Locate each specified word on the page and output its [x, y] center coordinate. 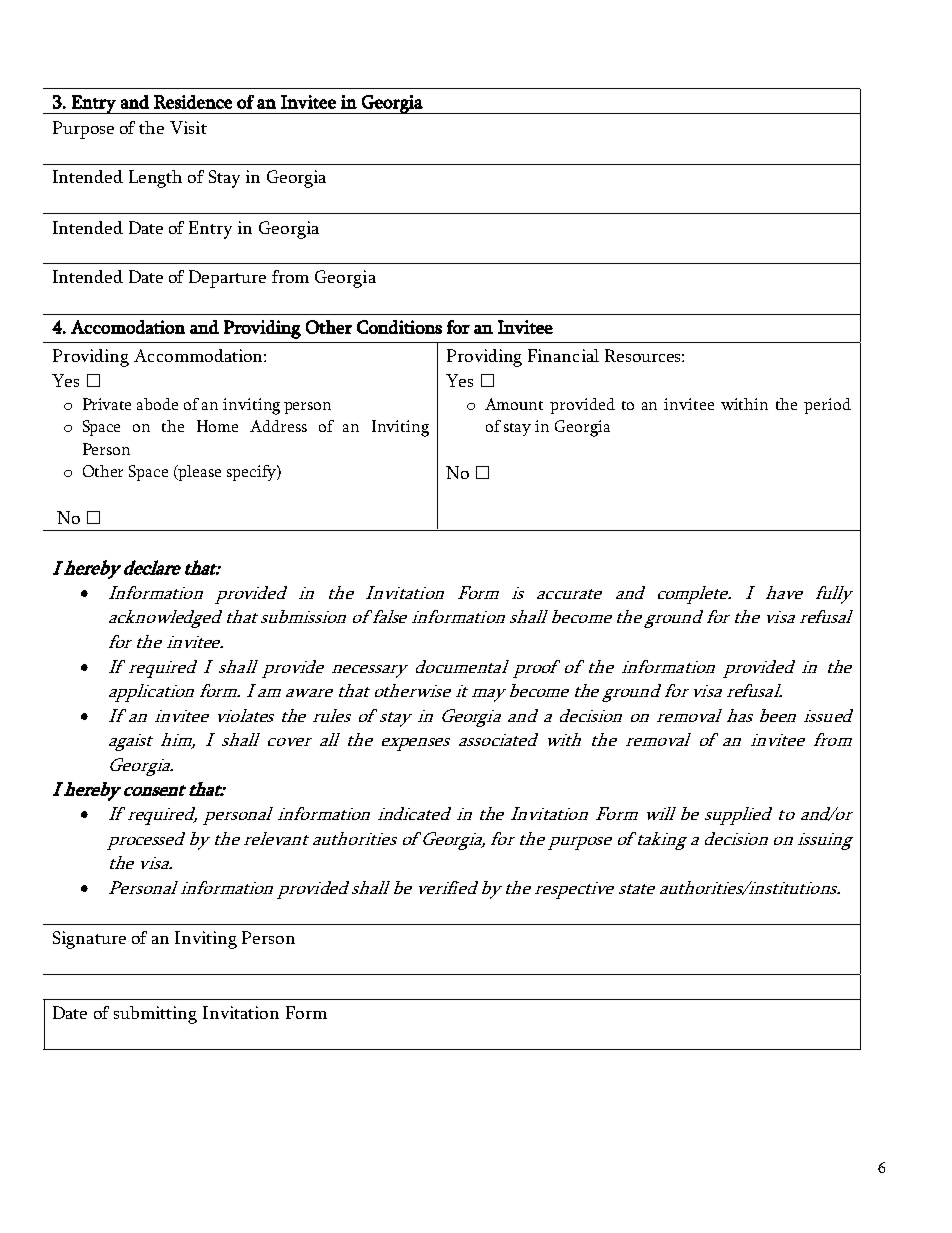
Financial [563, 355]
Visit [188, 127]
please [199, 473]
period [827, 406]
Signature [89, 940]
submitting [155, 1015]
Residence [193, 102]
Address [278, 426]
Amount [514, 404]
